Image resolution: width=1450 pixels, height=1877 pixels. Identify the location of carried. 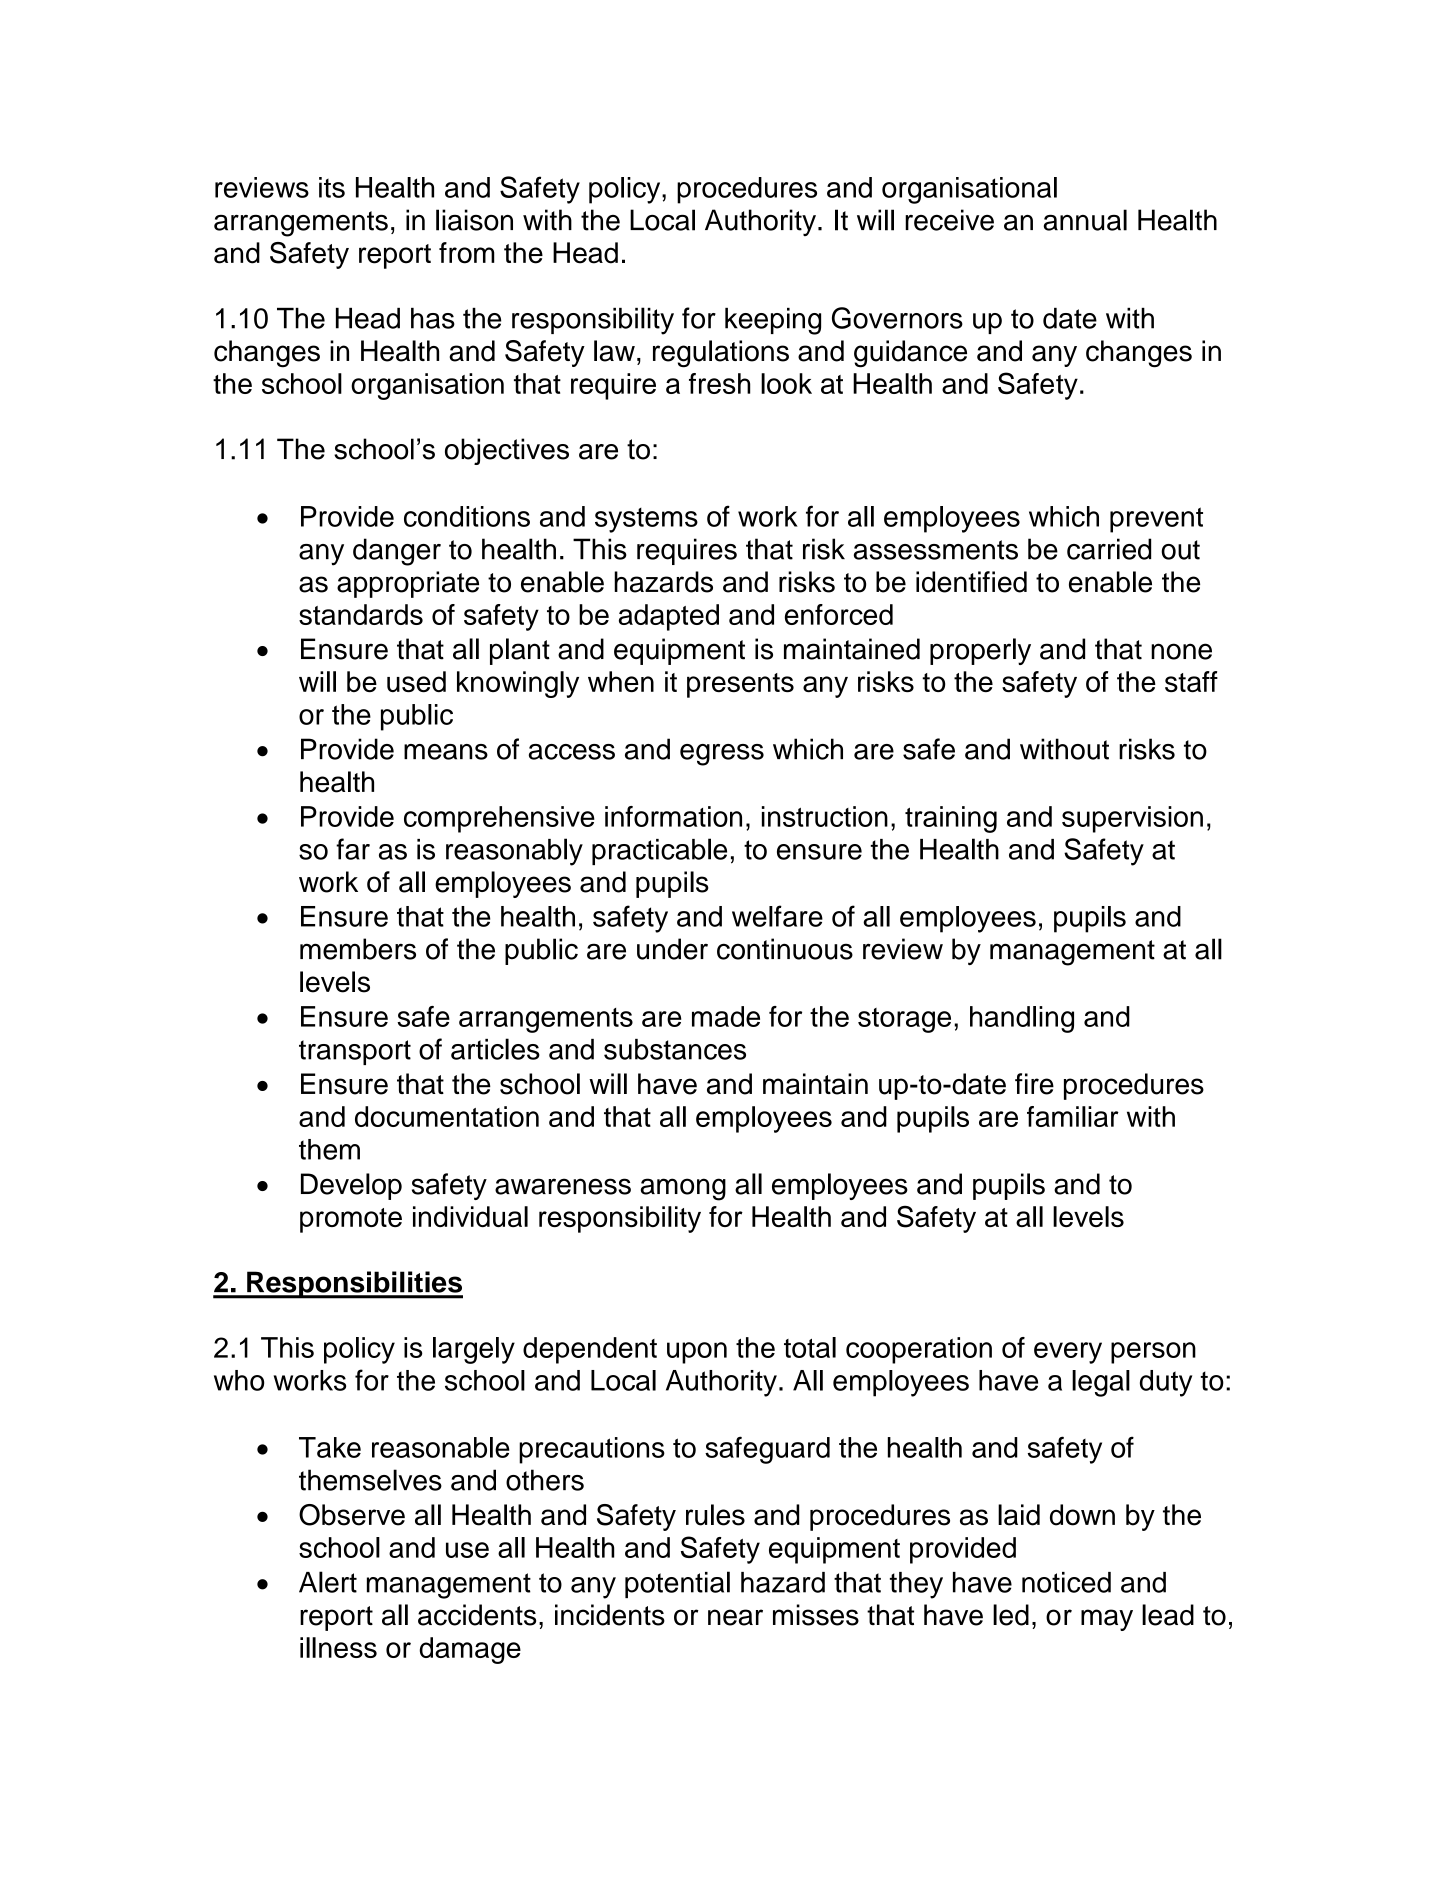
(1109, 549).
